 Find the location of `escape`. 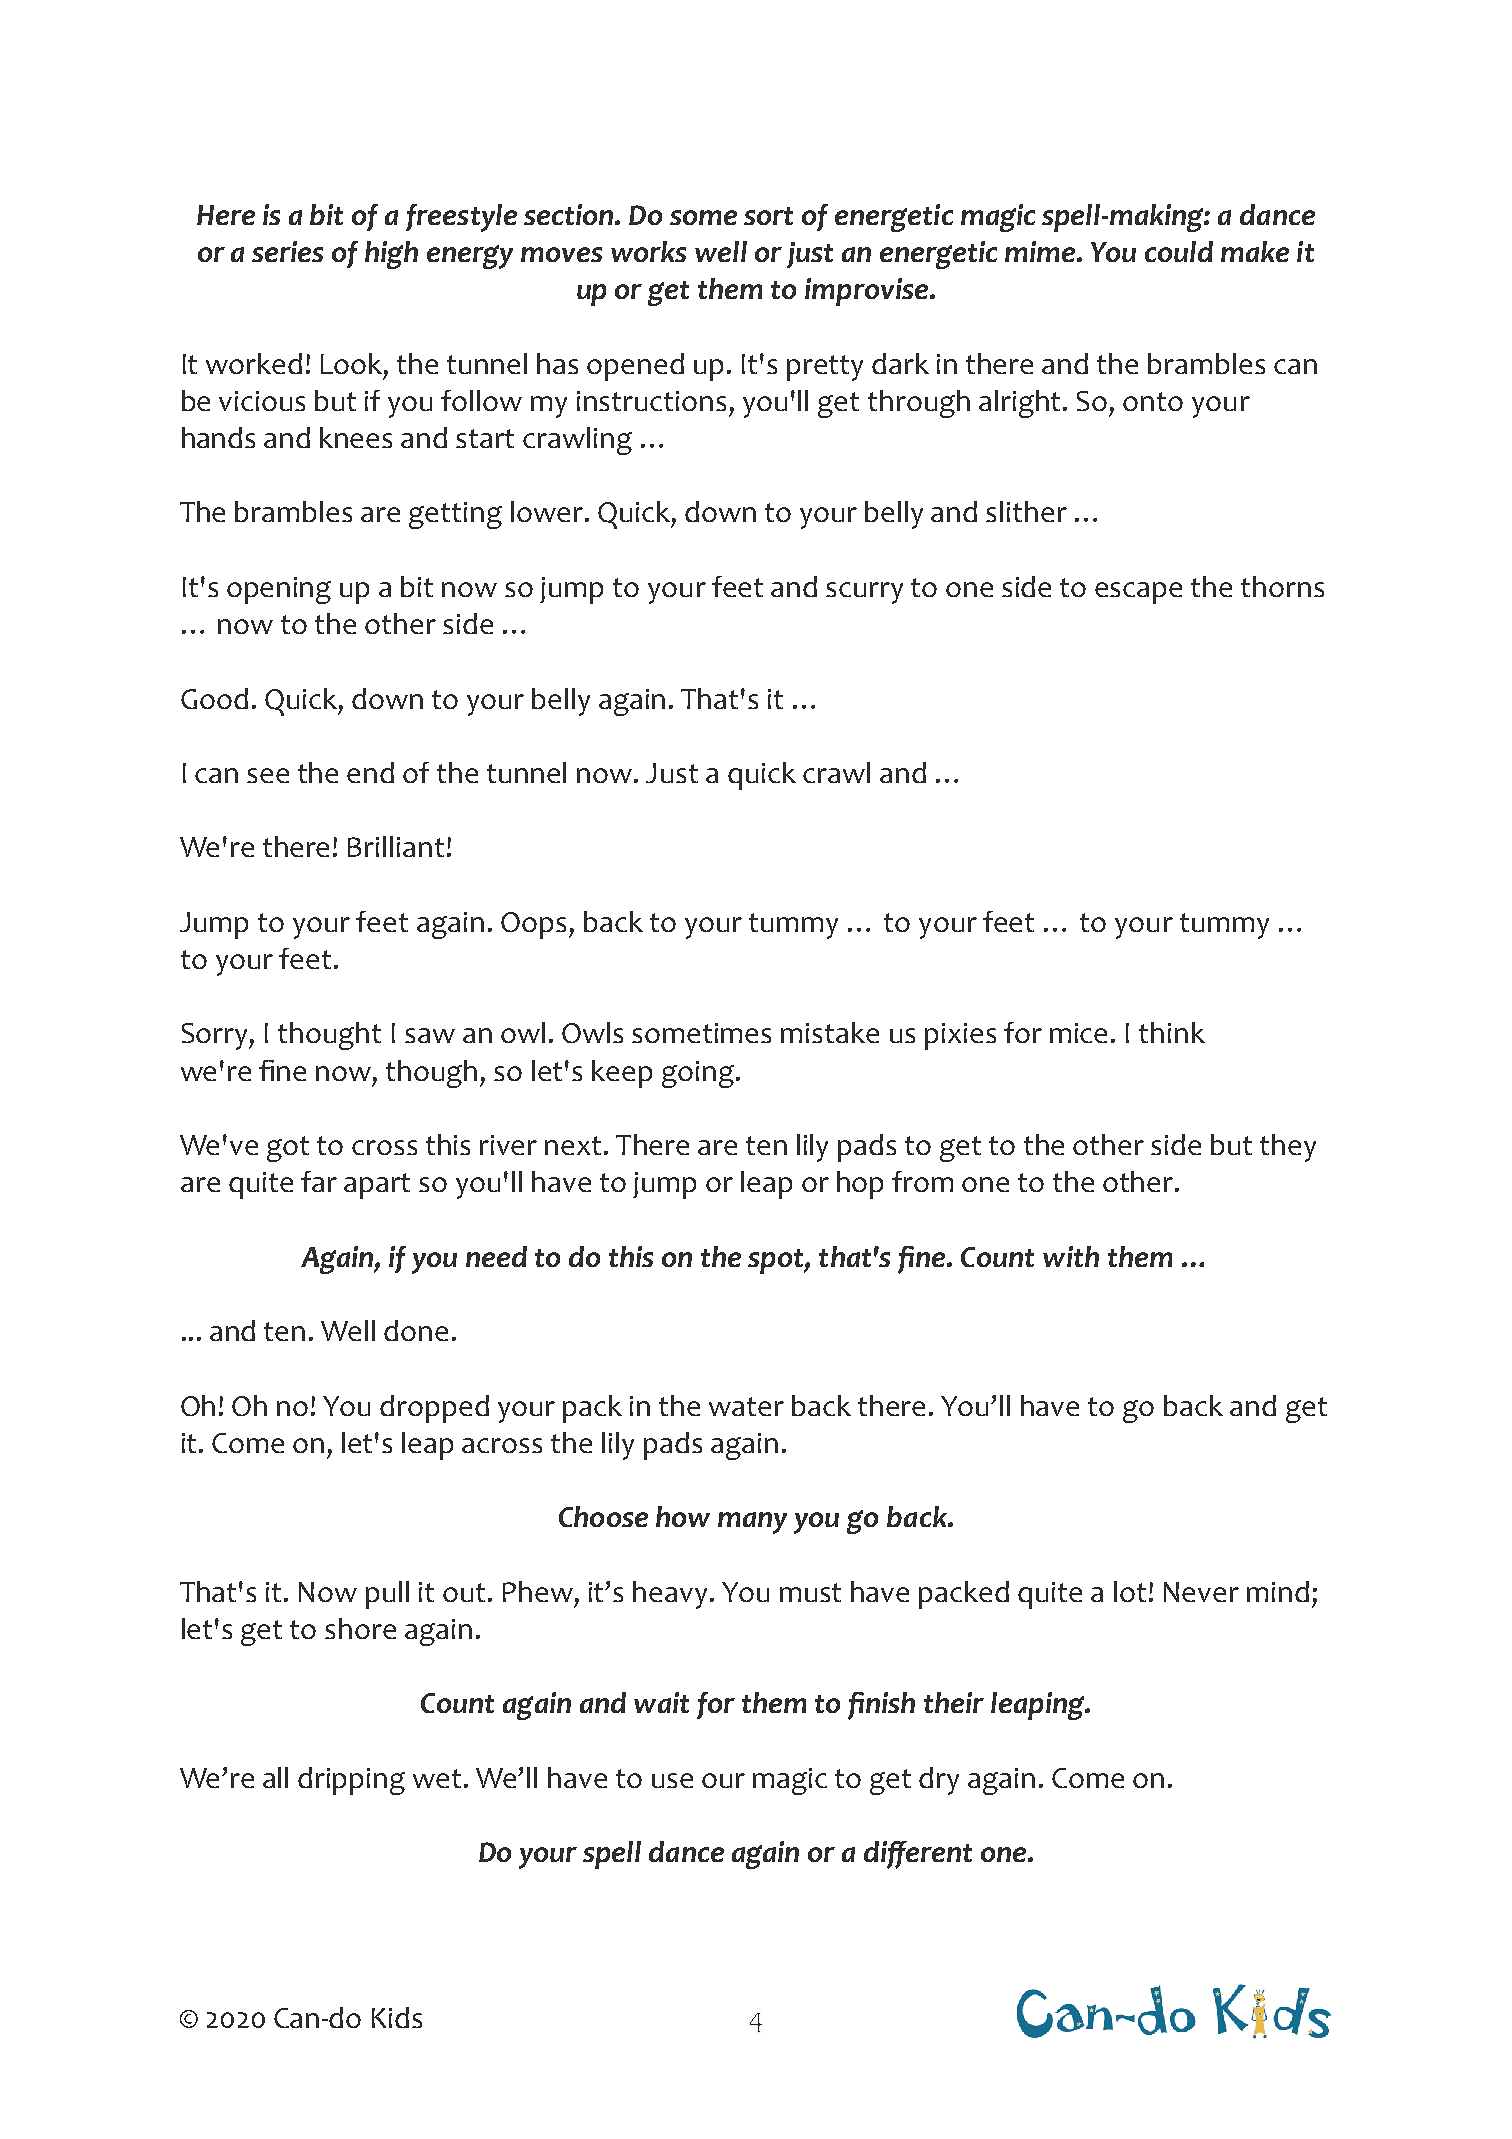

escape is located at coordinates (1138, 593).
